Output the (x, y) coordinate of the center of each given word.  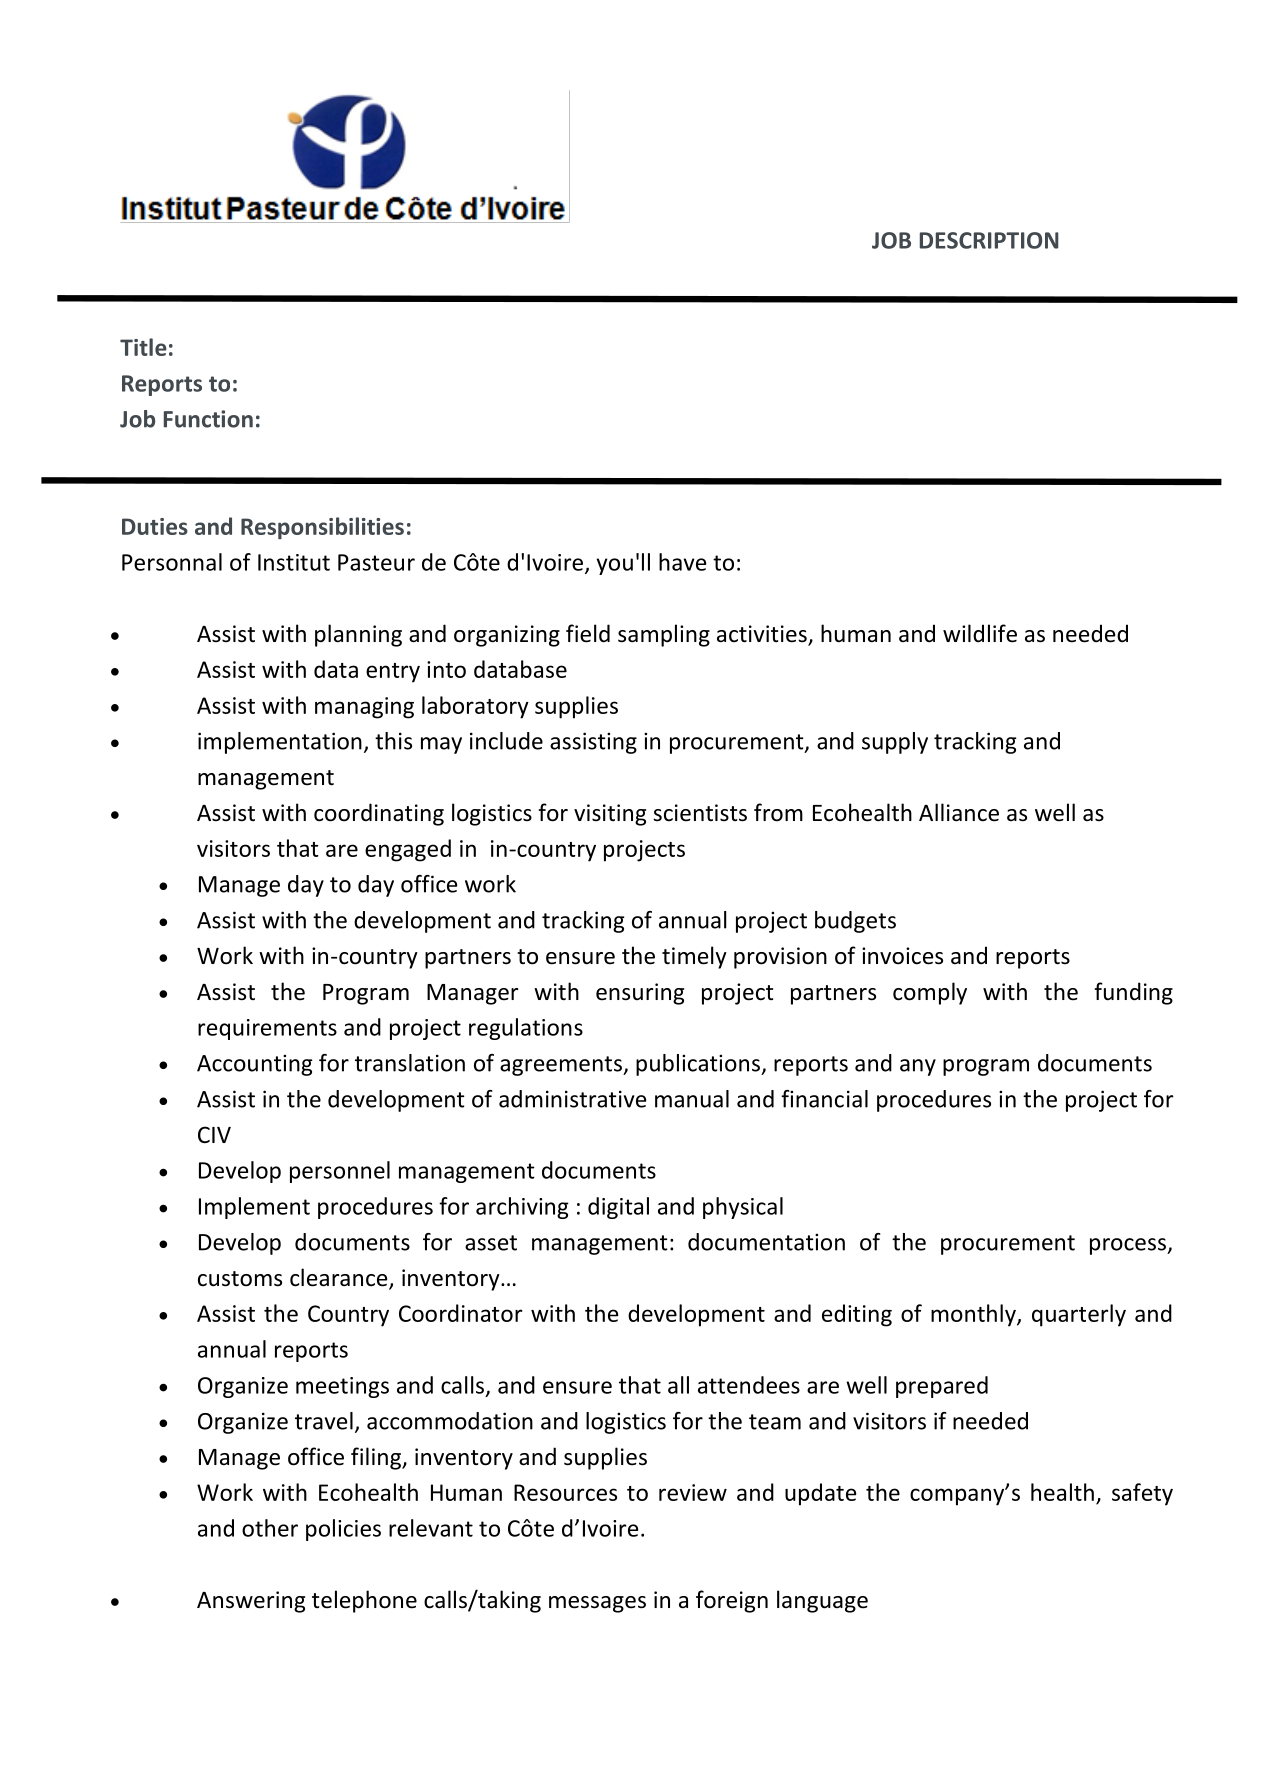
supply (895, 743)
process (1129, 1246)
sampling (664, 635)
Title (143, 347)
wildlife (980, 633)
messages (597, 1604)
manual (692, 1099)
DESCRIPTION (989, 240)
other (270, 1528)
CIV (214, 1134)
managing (364, 708)
